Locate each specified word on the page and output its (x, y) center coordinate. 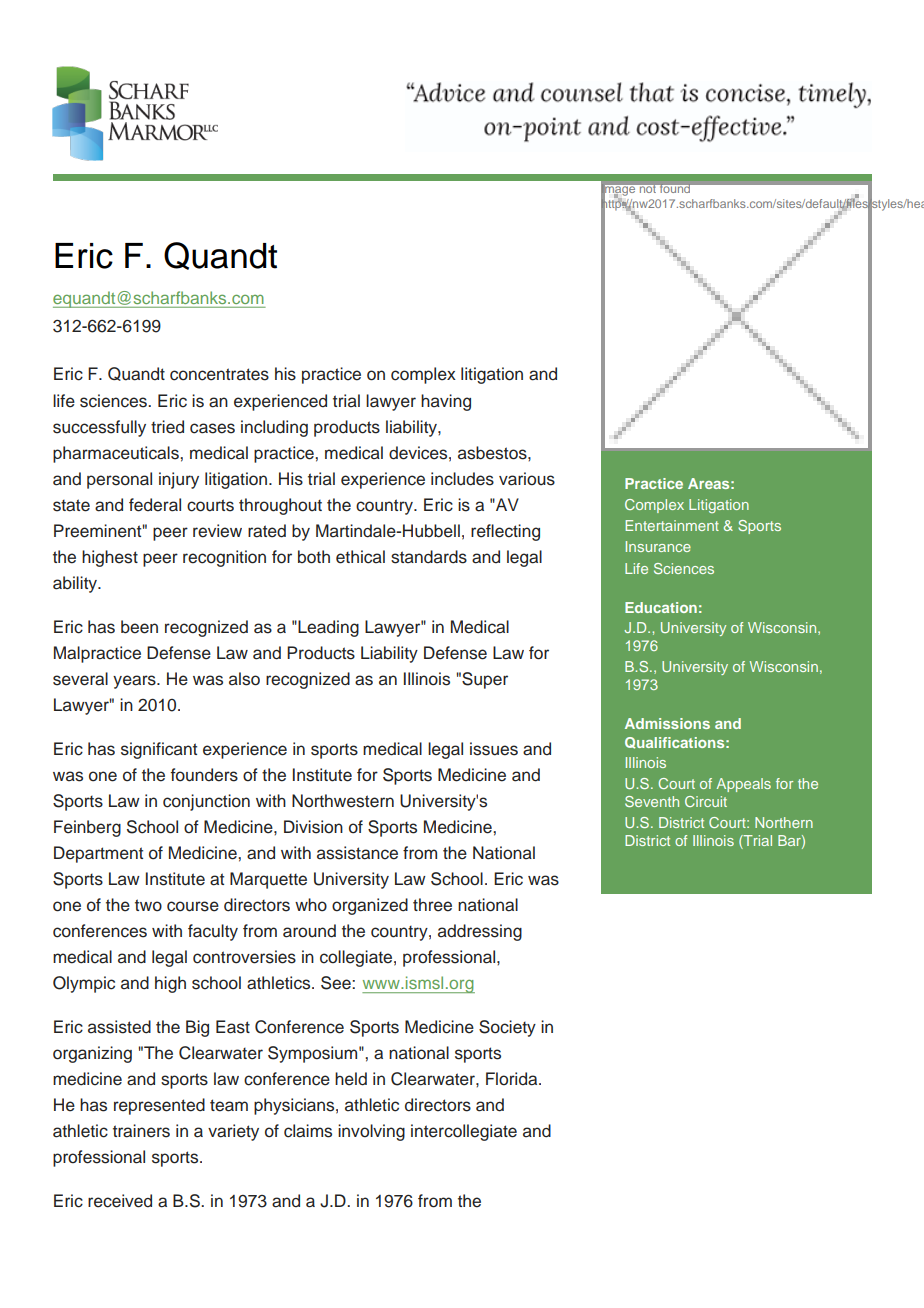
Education (661, 607)
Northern (784, 822)
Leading (327, 628)
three (432, 905)
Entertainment (672, 525)
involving (371, 1132)
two (148, 905)
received (120, 1201)
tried (167, 427)
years (135, 682)
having (446, 402)
